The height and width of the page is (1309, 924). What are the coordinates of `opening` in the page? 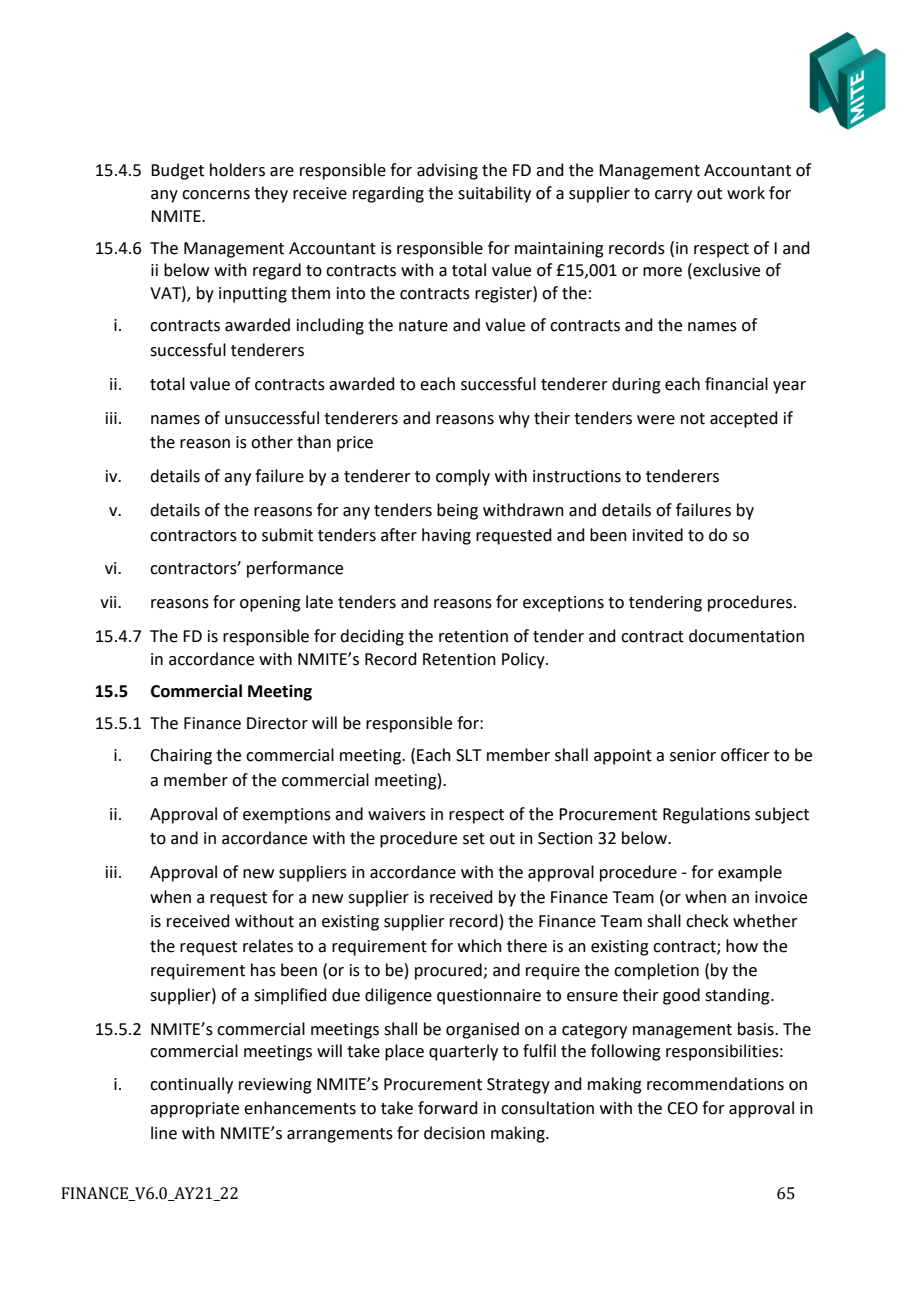 It's located at (270, 604).
